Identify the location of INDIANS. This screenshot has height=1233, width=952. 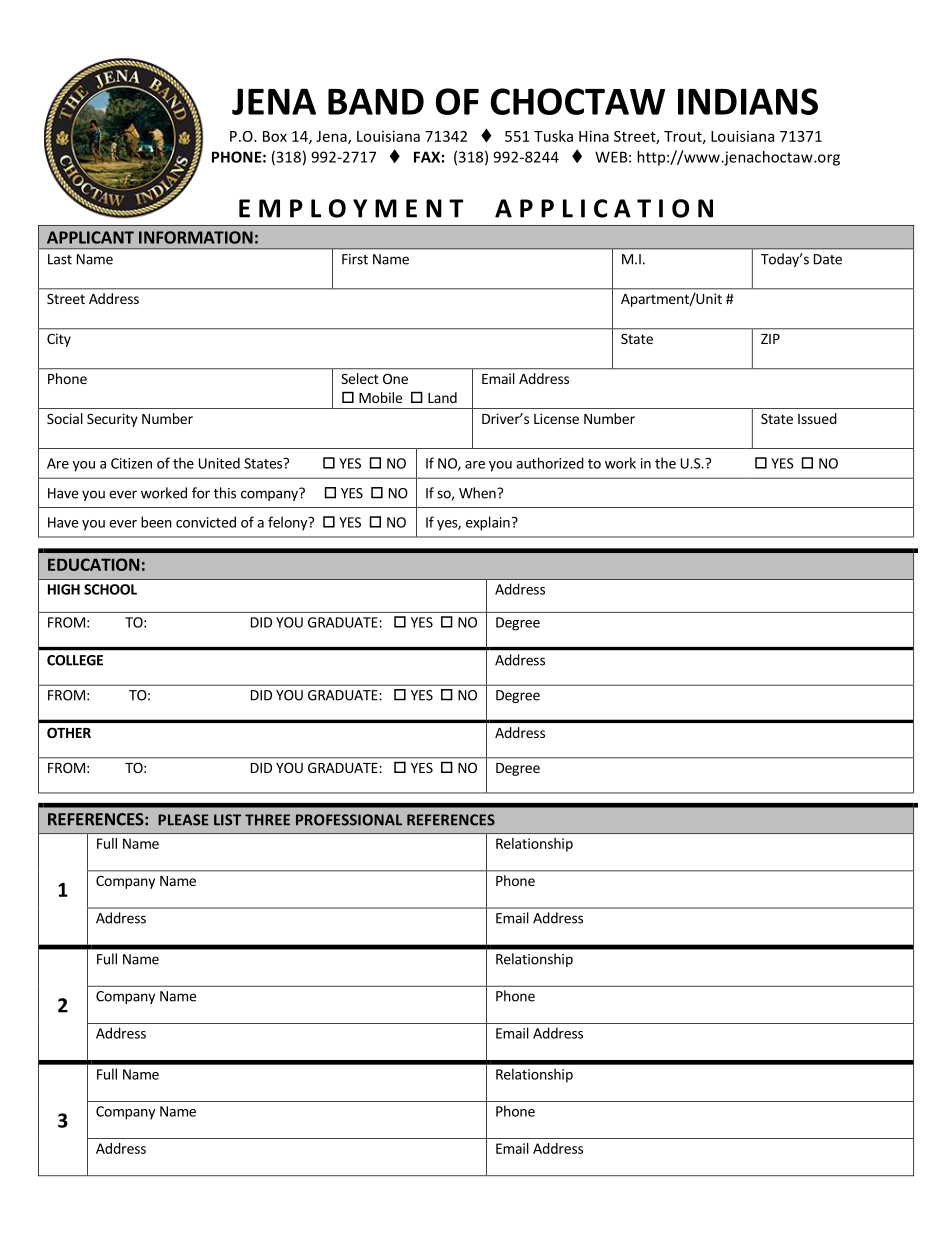
(748, 101).
